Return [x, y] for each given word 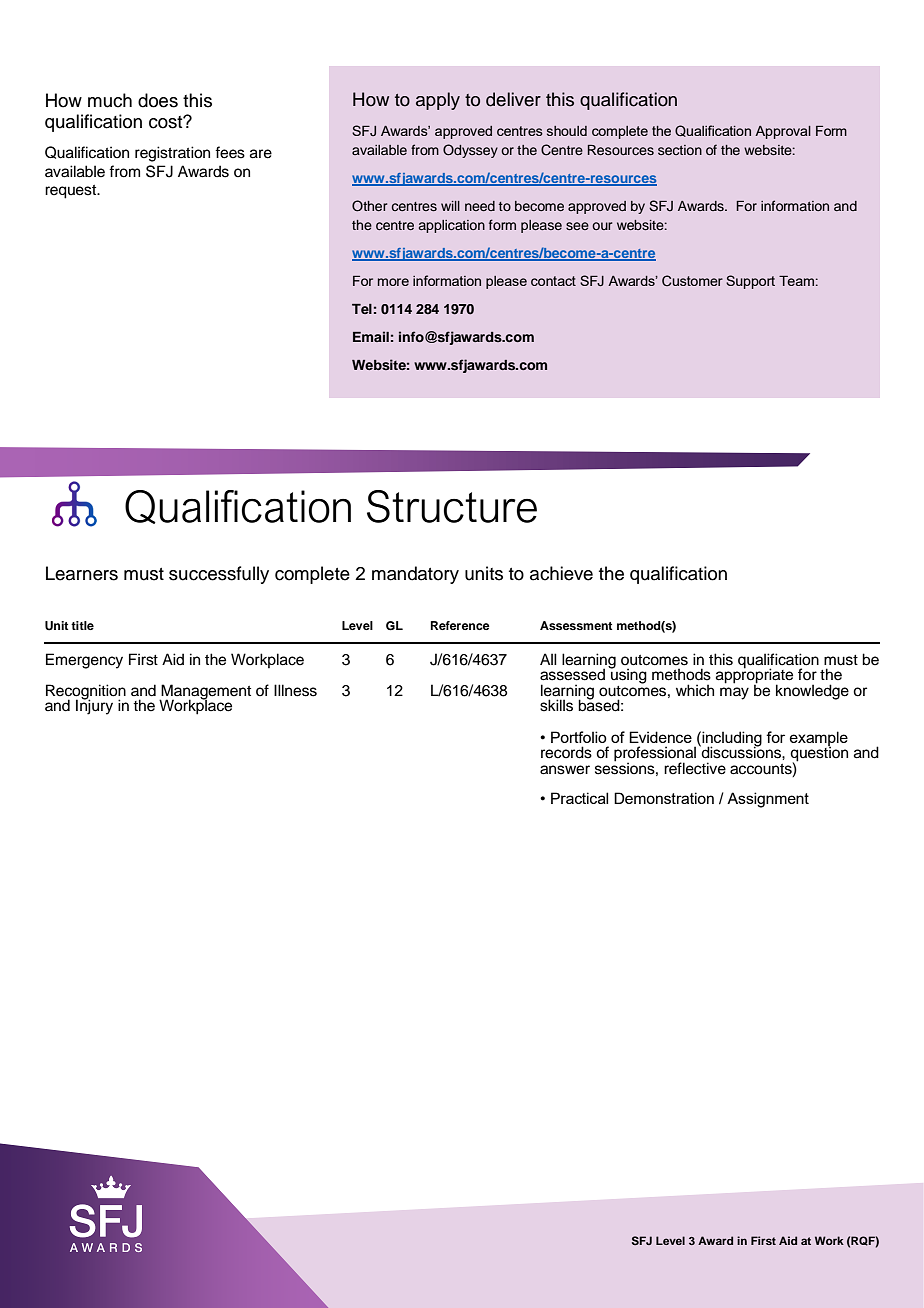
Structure [452, 506]
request [72, 192]
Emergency [84, 661]
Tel [362, 309]
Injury [94, 706]
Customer [692, 280]
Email [371, 336]
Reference [460, 625]
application [452, 226]
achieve [561, 573]
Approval [783, 132]
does [158, 100]
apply [438, 101]
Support [750, 282]
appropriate [754, 676]
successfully [219, 575]
